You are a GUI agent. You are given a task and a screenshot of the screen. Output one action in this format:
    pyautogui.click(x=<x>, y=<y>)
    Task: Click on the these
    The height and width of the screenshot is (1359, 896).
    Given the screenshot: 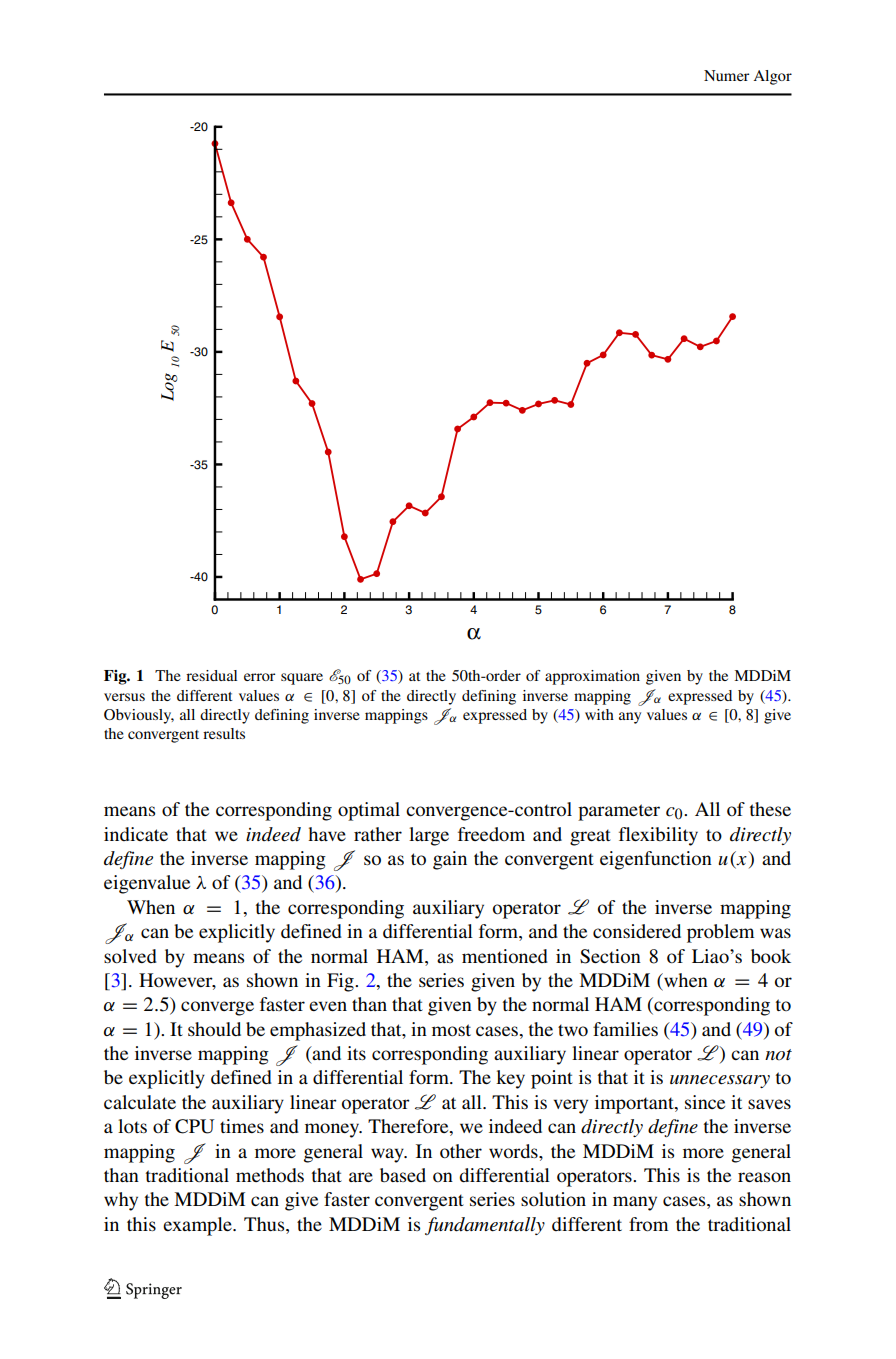 What is the action you would take?
    pyautogui.click(x=770, y=809)
